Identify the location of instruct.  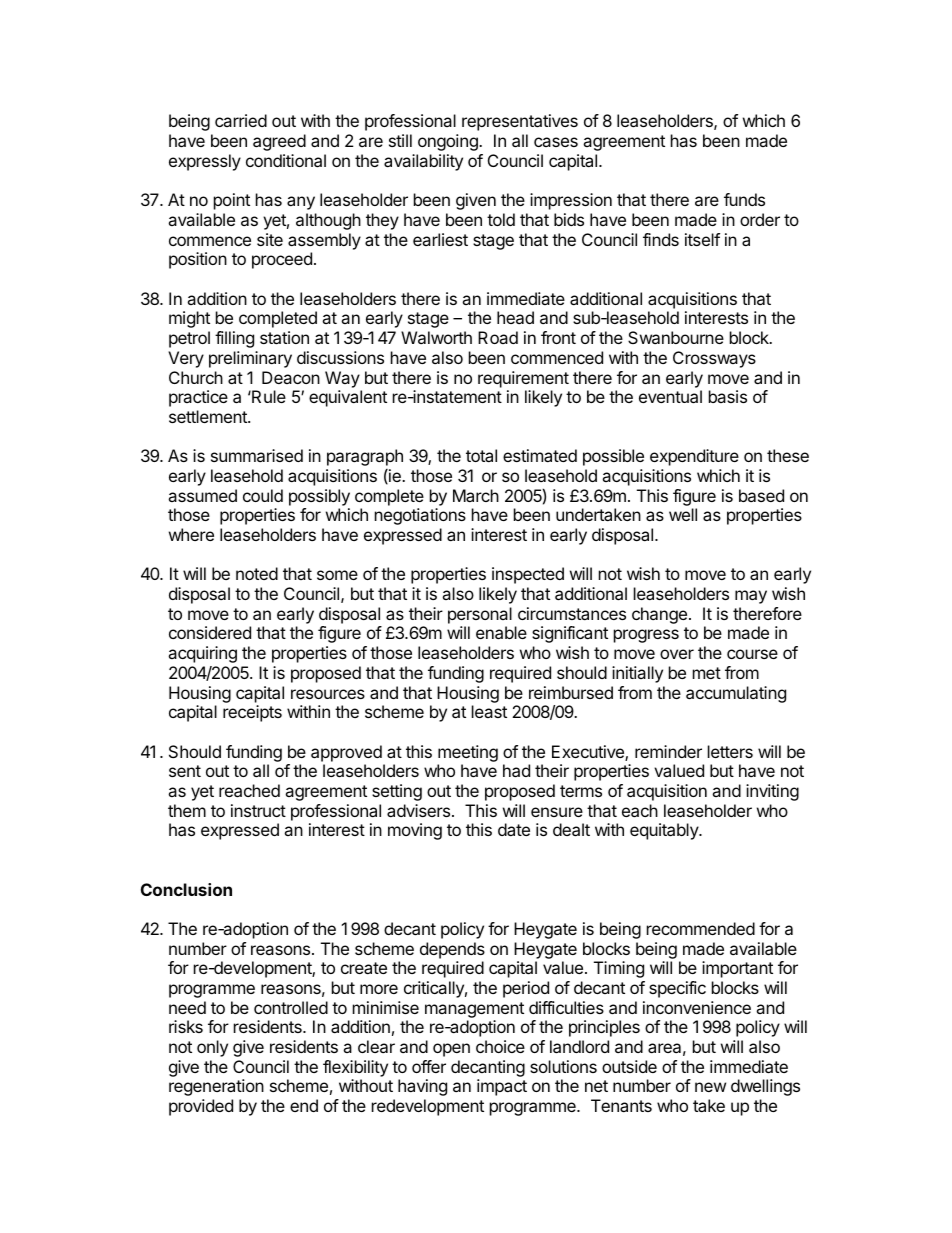
(258, 810).
